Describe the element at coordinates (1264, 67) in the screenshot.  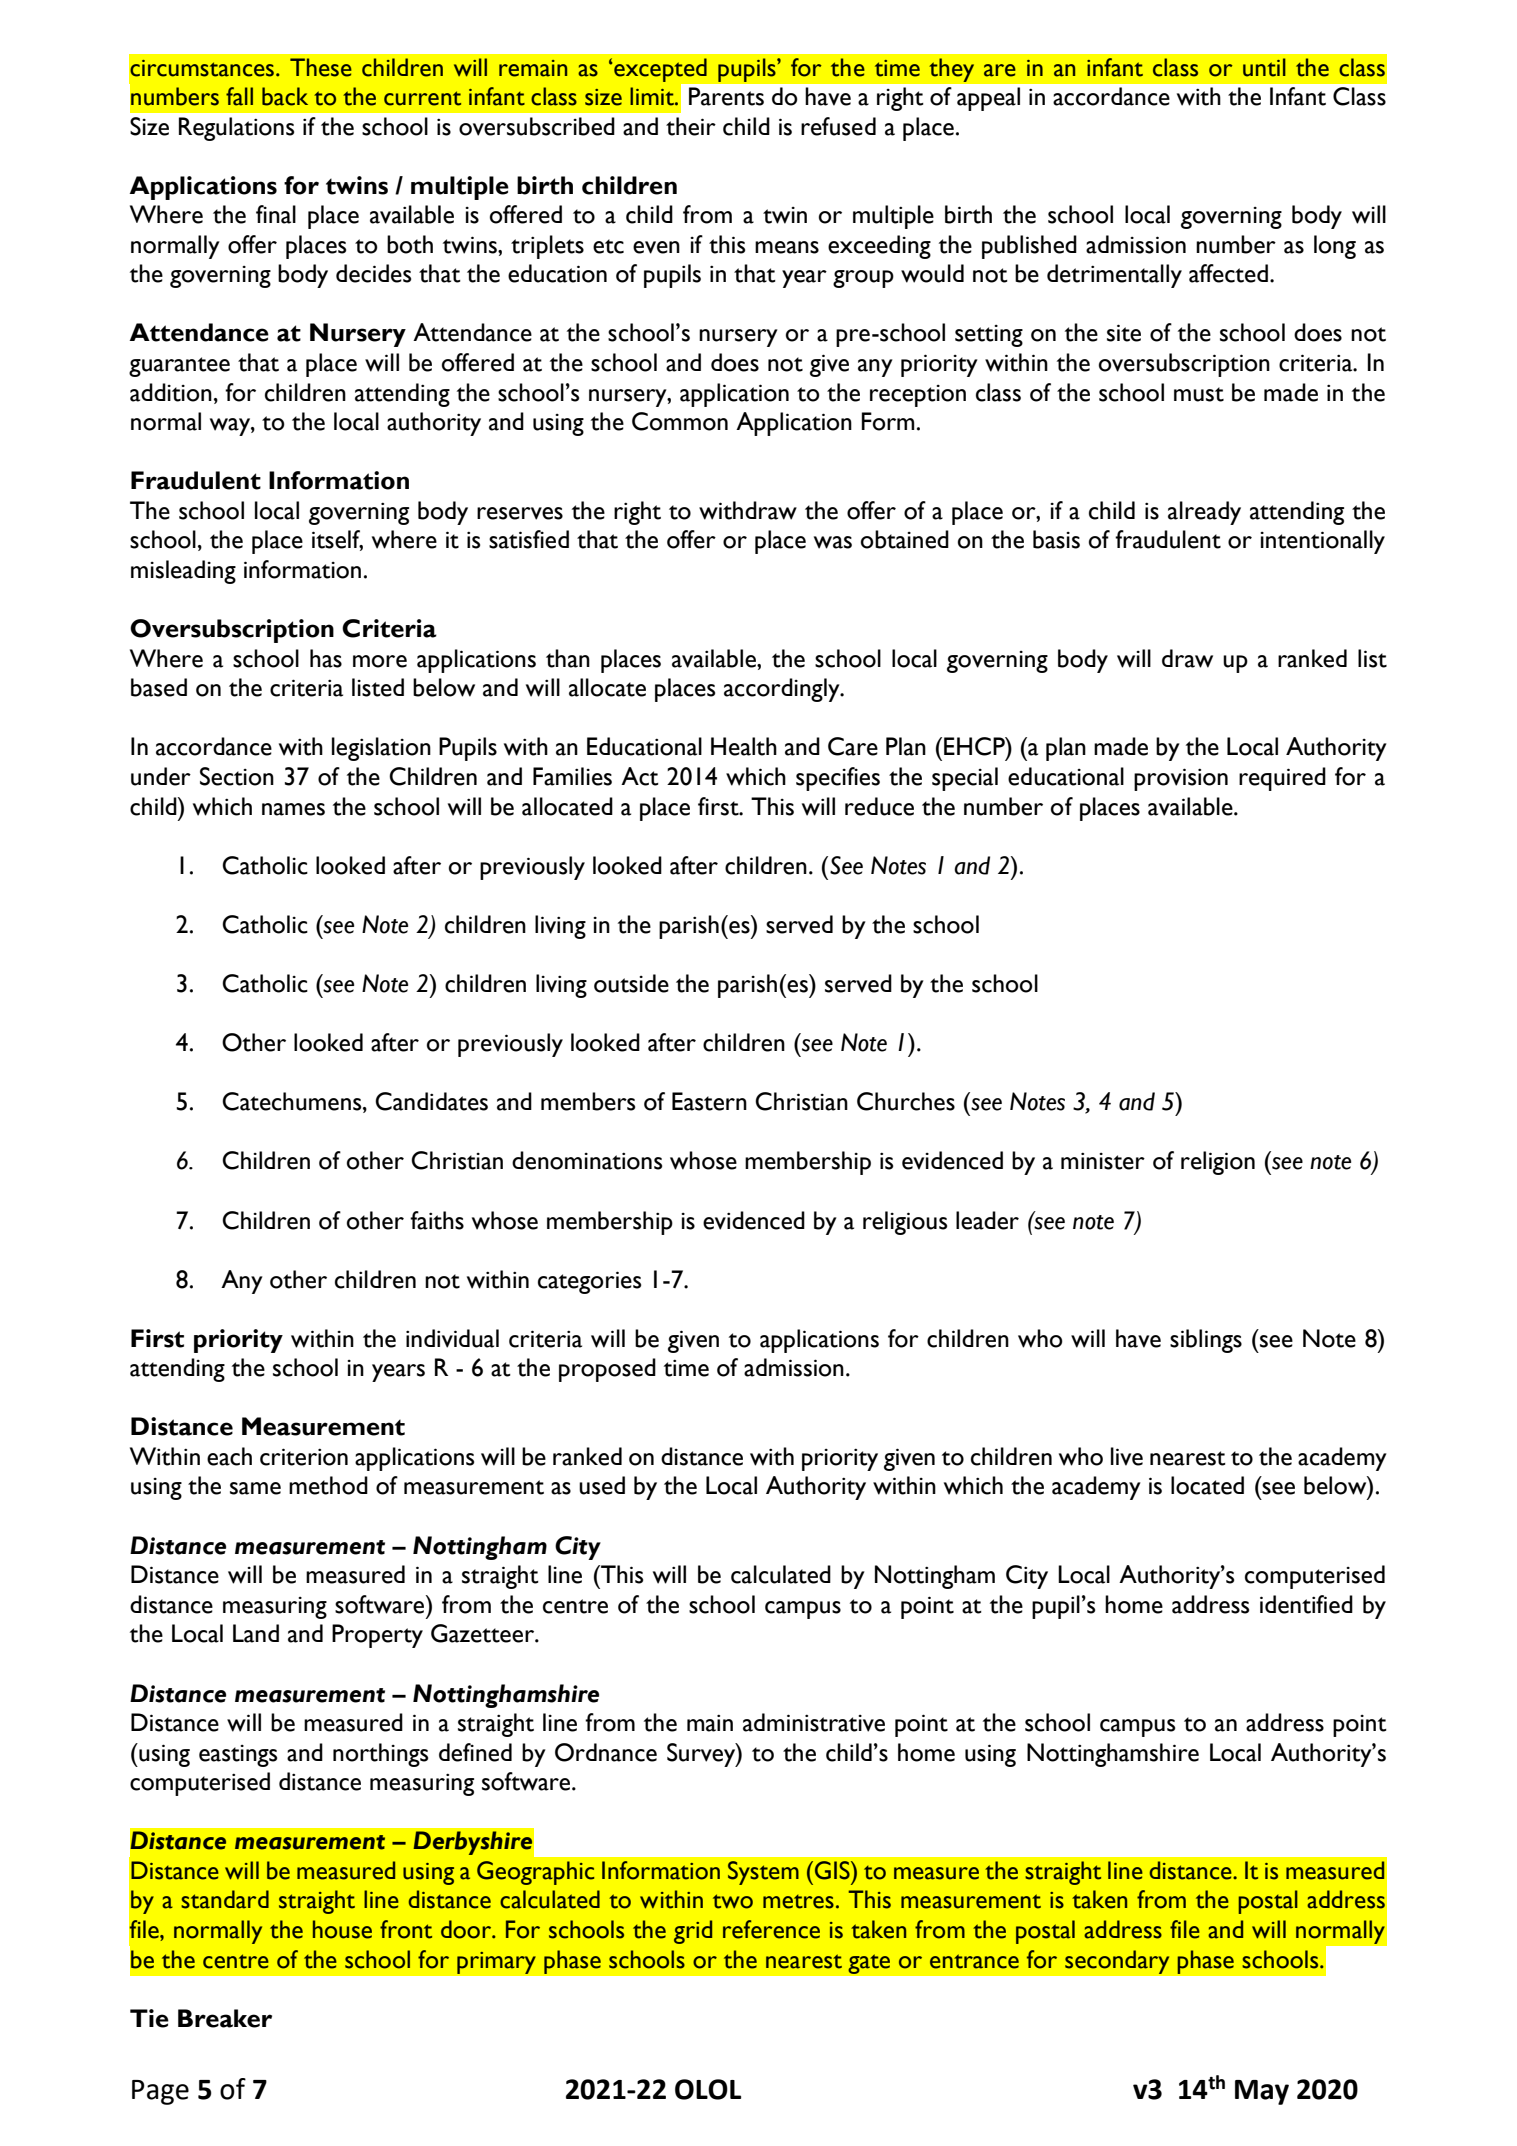
I see `until` at that location.
